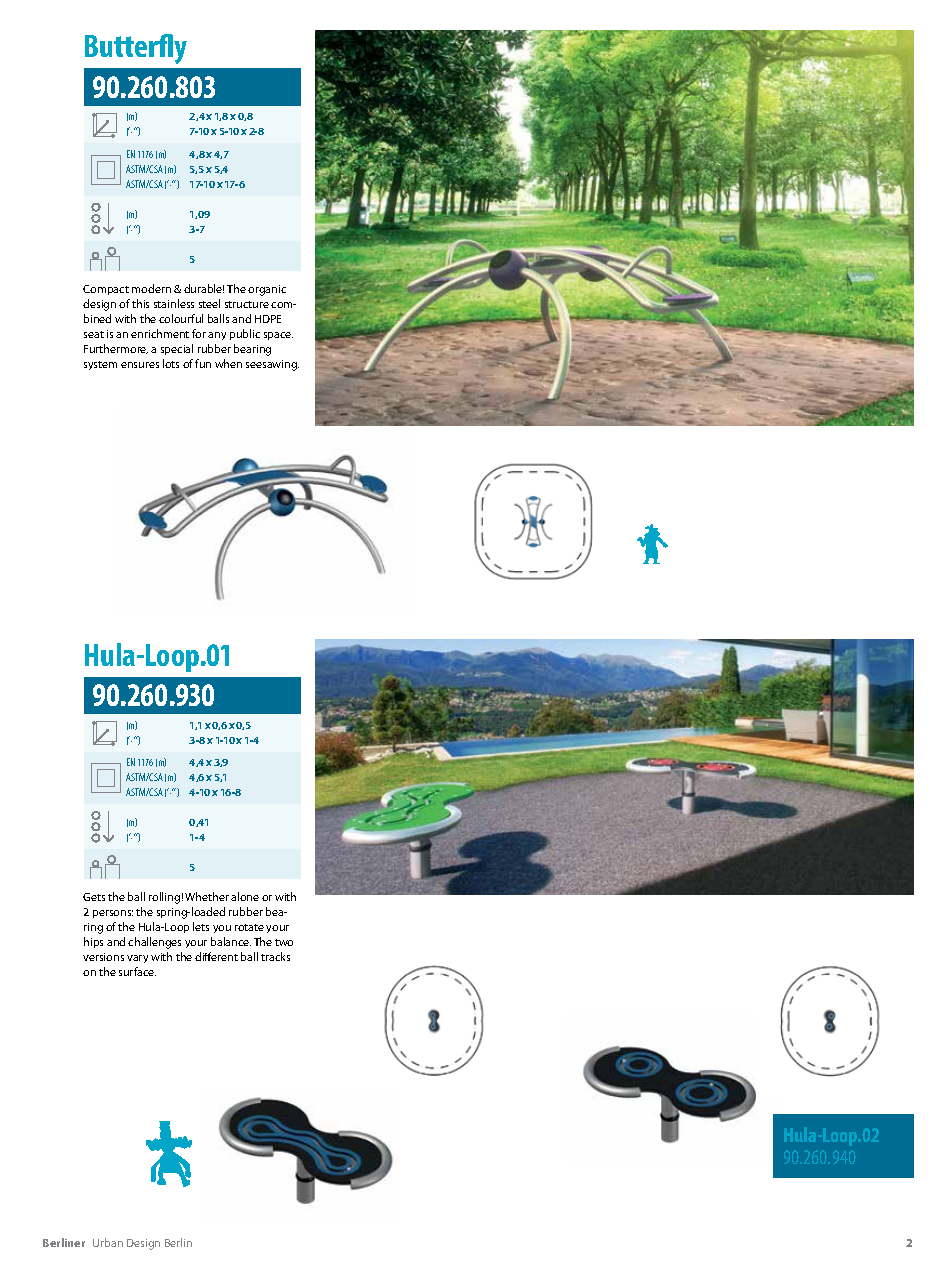 Image resolution: width=952 pixels, height=1263 pixels. Describe the element at coordinates (204, 288) in the page. I see `durable` at that location.
